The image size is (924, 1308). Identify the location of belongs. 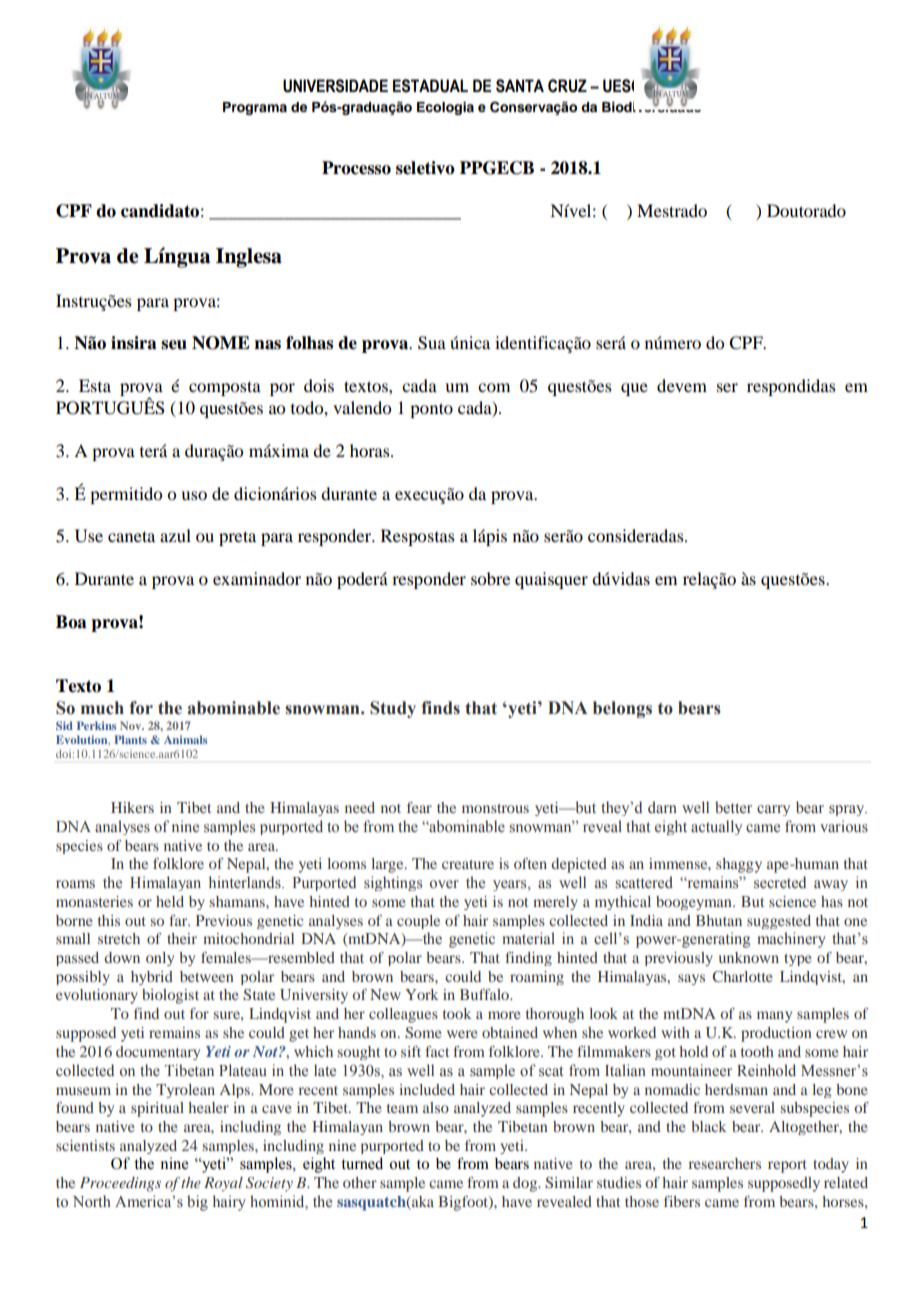
(622, 709).
